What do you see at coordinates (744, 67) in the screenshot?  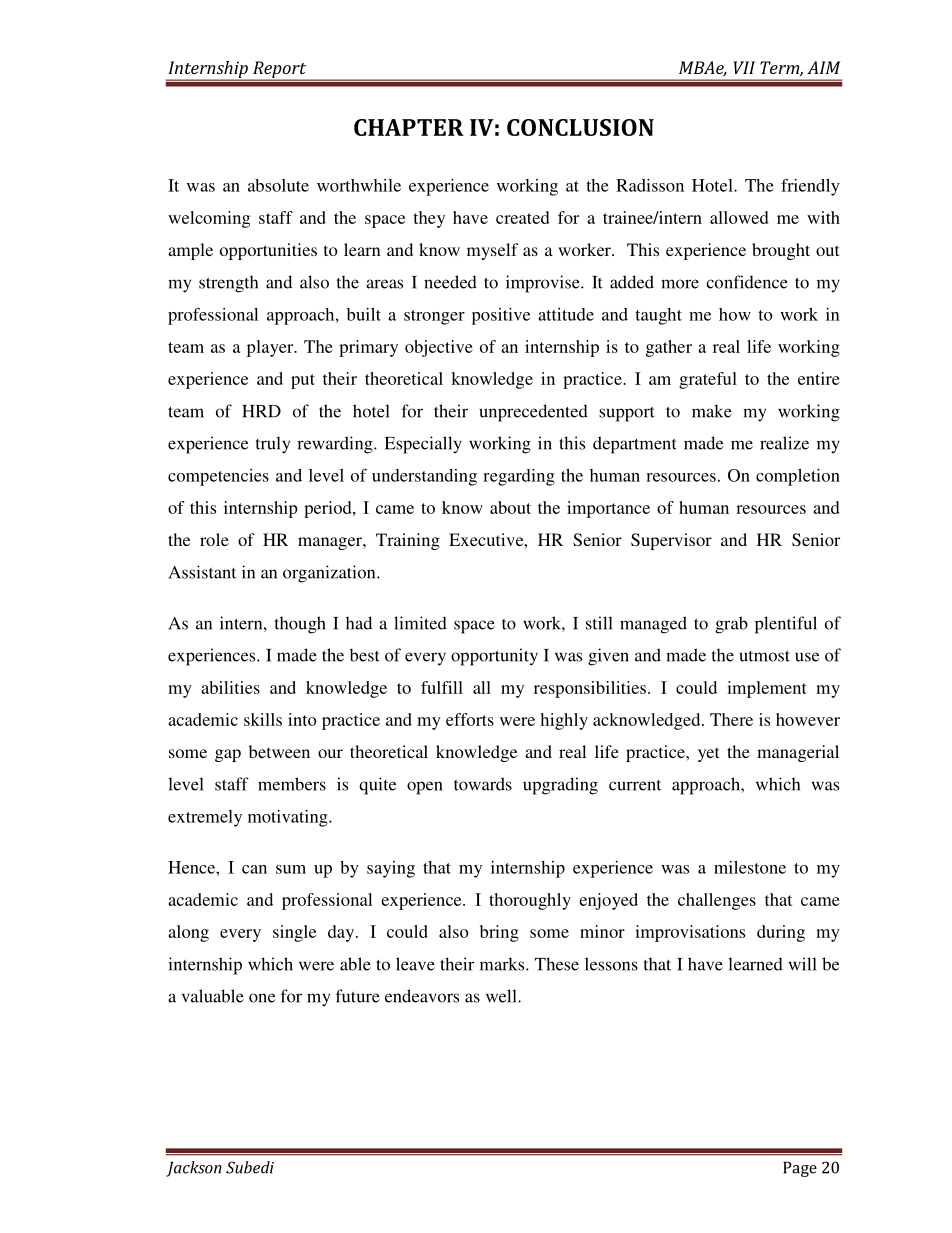 I see `VII` at bounding box center [744, 67].
